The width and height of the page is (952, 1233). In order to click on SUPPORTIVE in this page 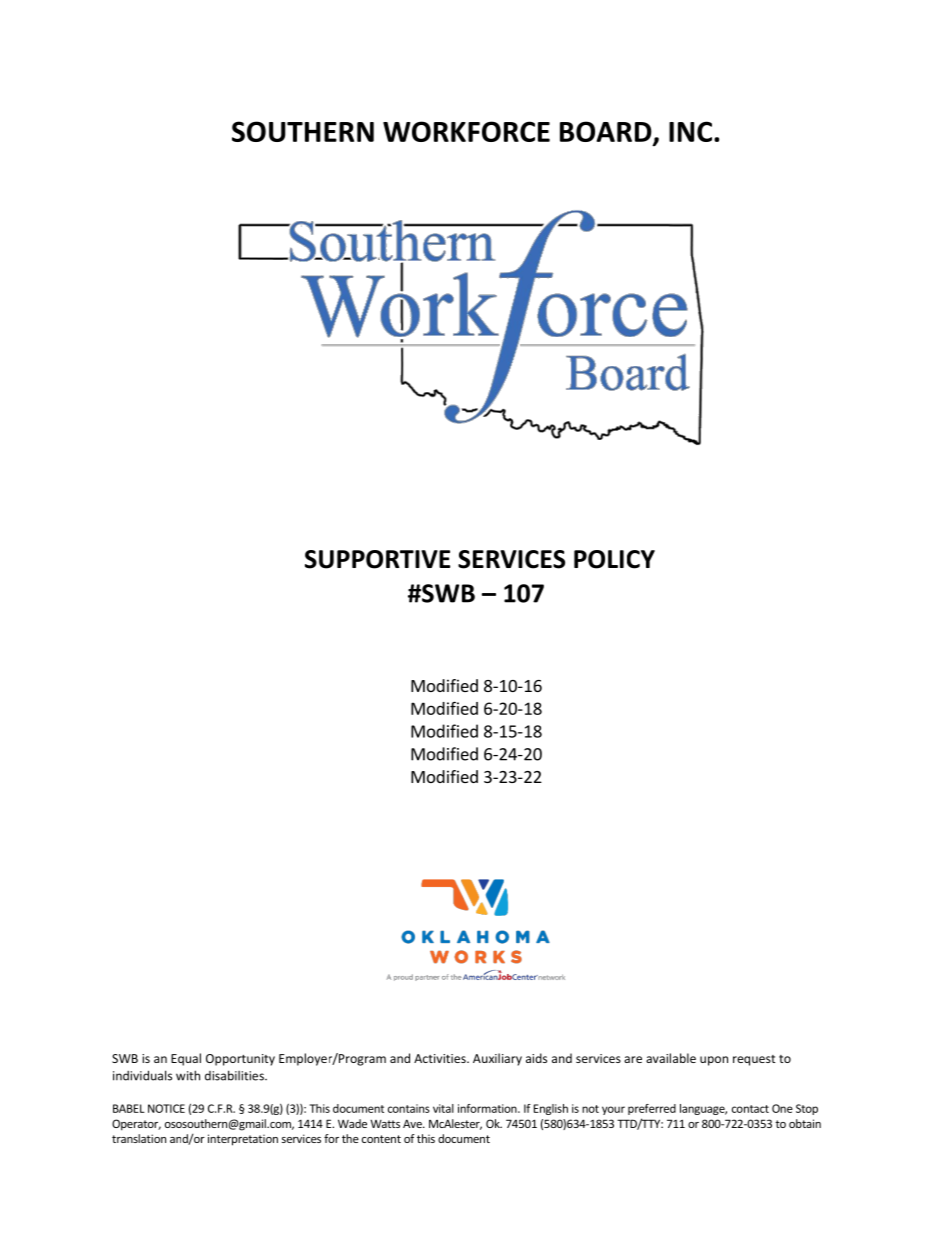, I will do `click(377, 559)`.
